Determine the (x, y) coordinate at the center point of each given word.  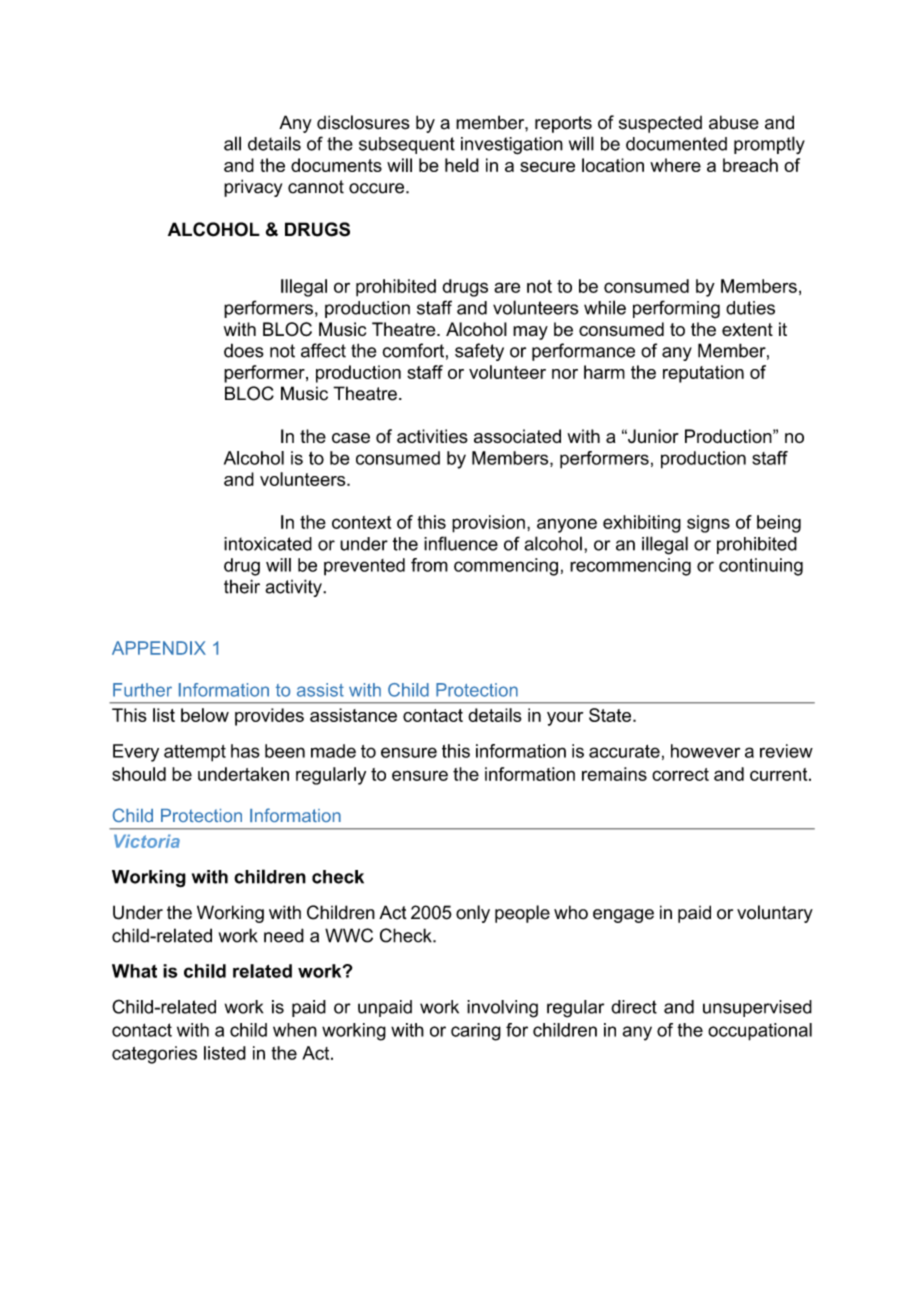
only (473, 914)
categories (154, 1055)
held (462, 165)
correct (680, 774)
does (244, 350)
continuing (761, 567)
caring (476, 1032)
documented (676, 144)
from (429, 565)
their (242, 586)
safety (479, 352)
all (232, 143)
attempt (195, 753)
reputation (703, 374)
